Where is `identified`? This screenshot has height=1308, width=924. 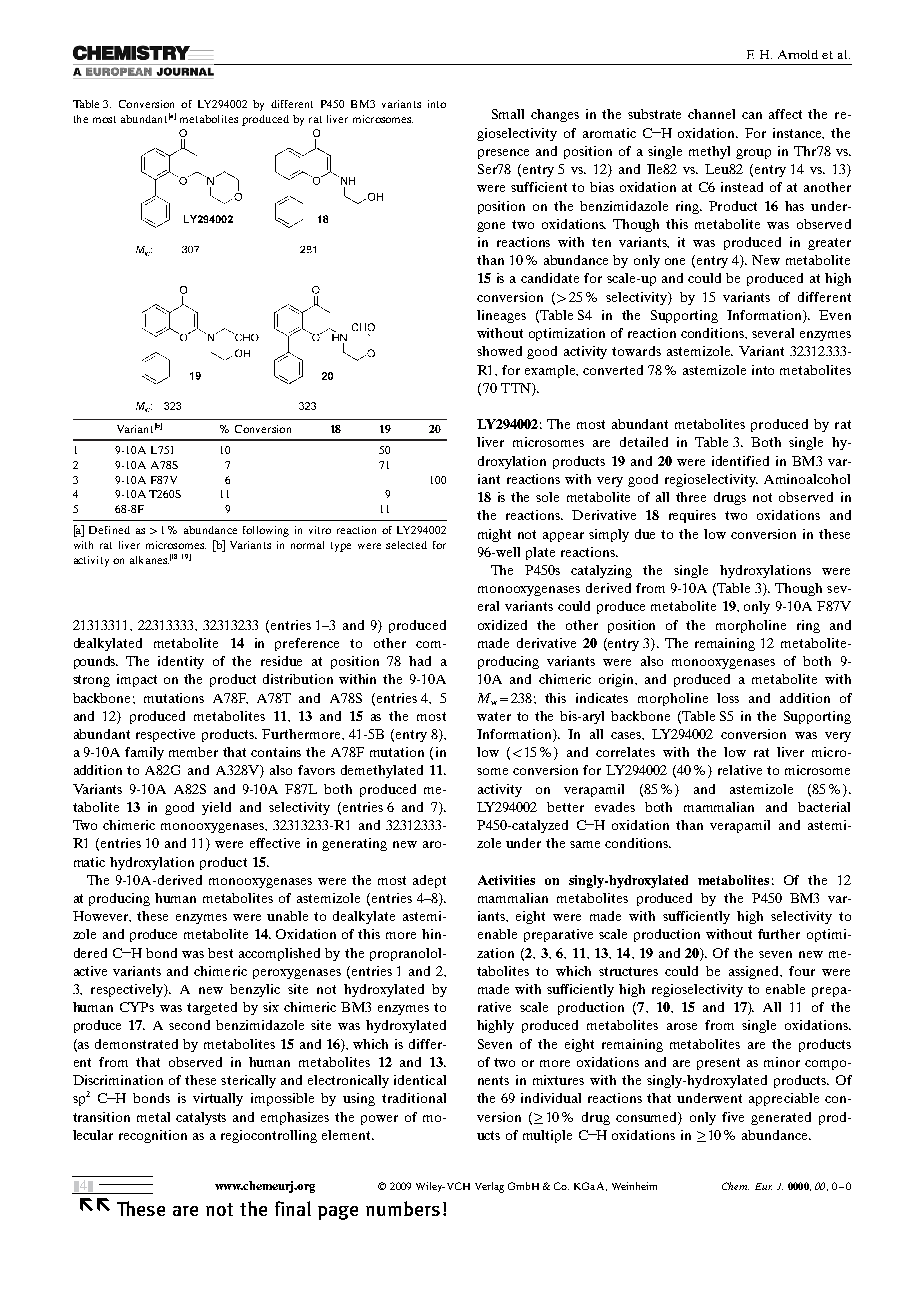 identified is located at coordinates (740, 461).
